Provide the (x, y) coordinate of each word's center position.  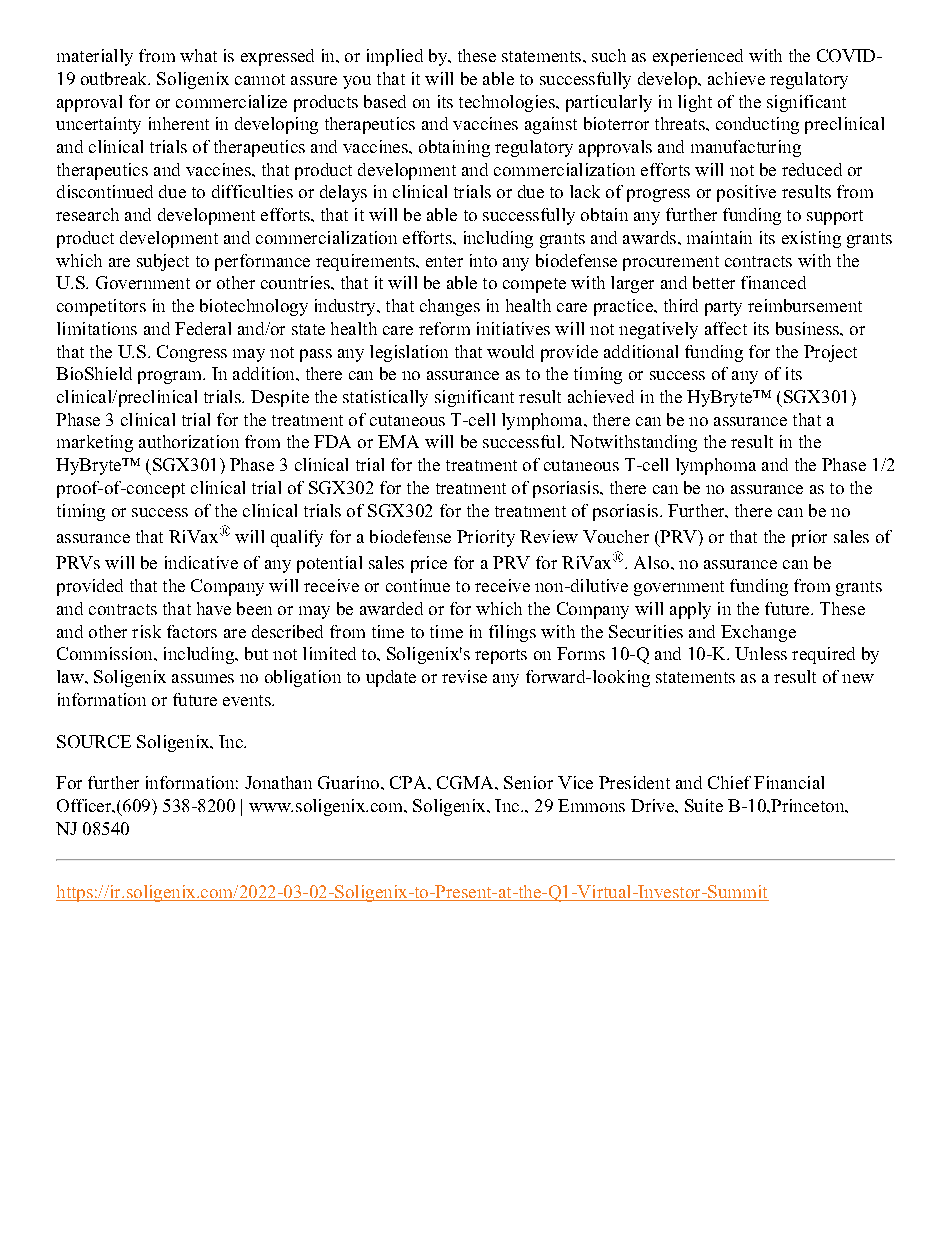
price (429, 564)
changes (450, 307)
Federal (203, 328)
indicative (201, 562)
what (198, 55)
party (723, 308)
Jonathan (278, 782)
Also (651, 562)
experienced (698, 57)
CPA (409, 782)
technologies (508, 103)
